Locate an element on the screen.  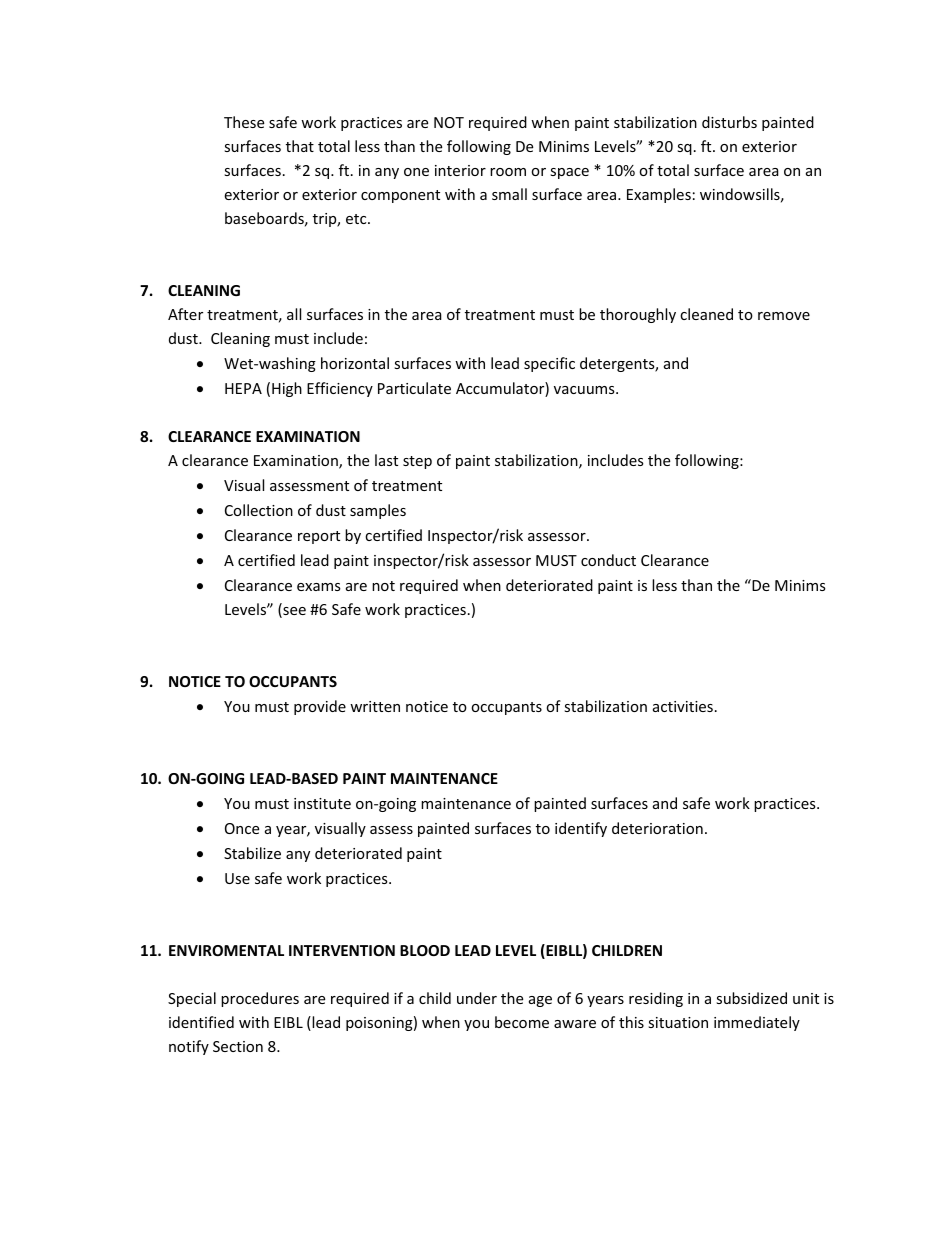
procedures is located at coordinates (260, 999).
